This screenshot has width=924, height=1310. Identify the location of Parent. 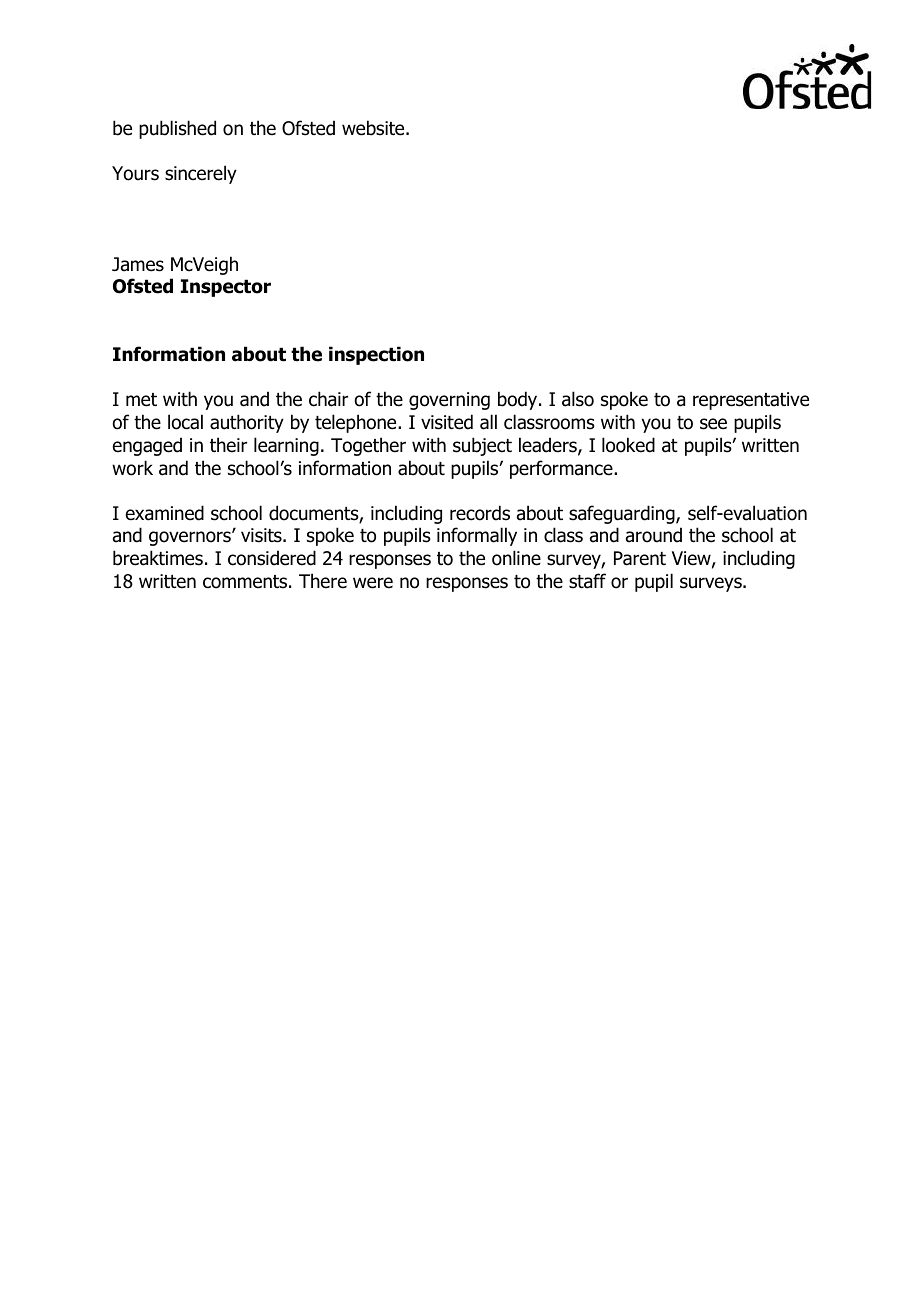
(640, 558).
